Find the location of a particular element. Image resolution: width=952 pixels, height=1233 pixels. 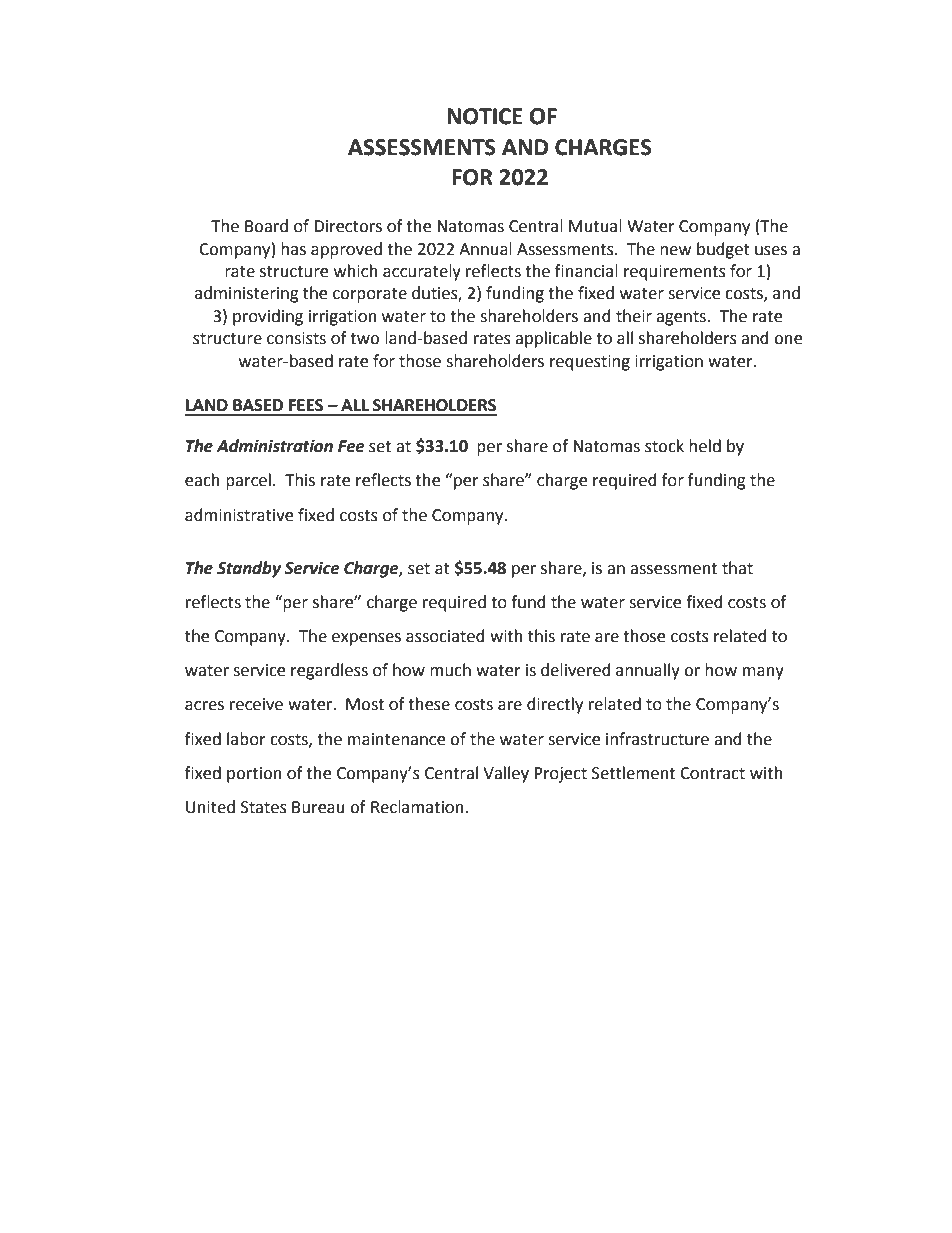

Contract is located at coordinates (712, 773).
